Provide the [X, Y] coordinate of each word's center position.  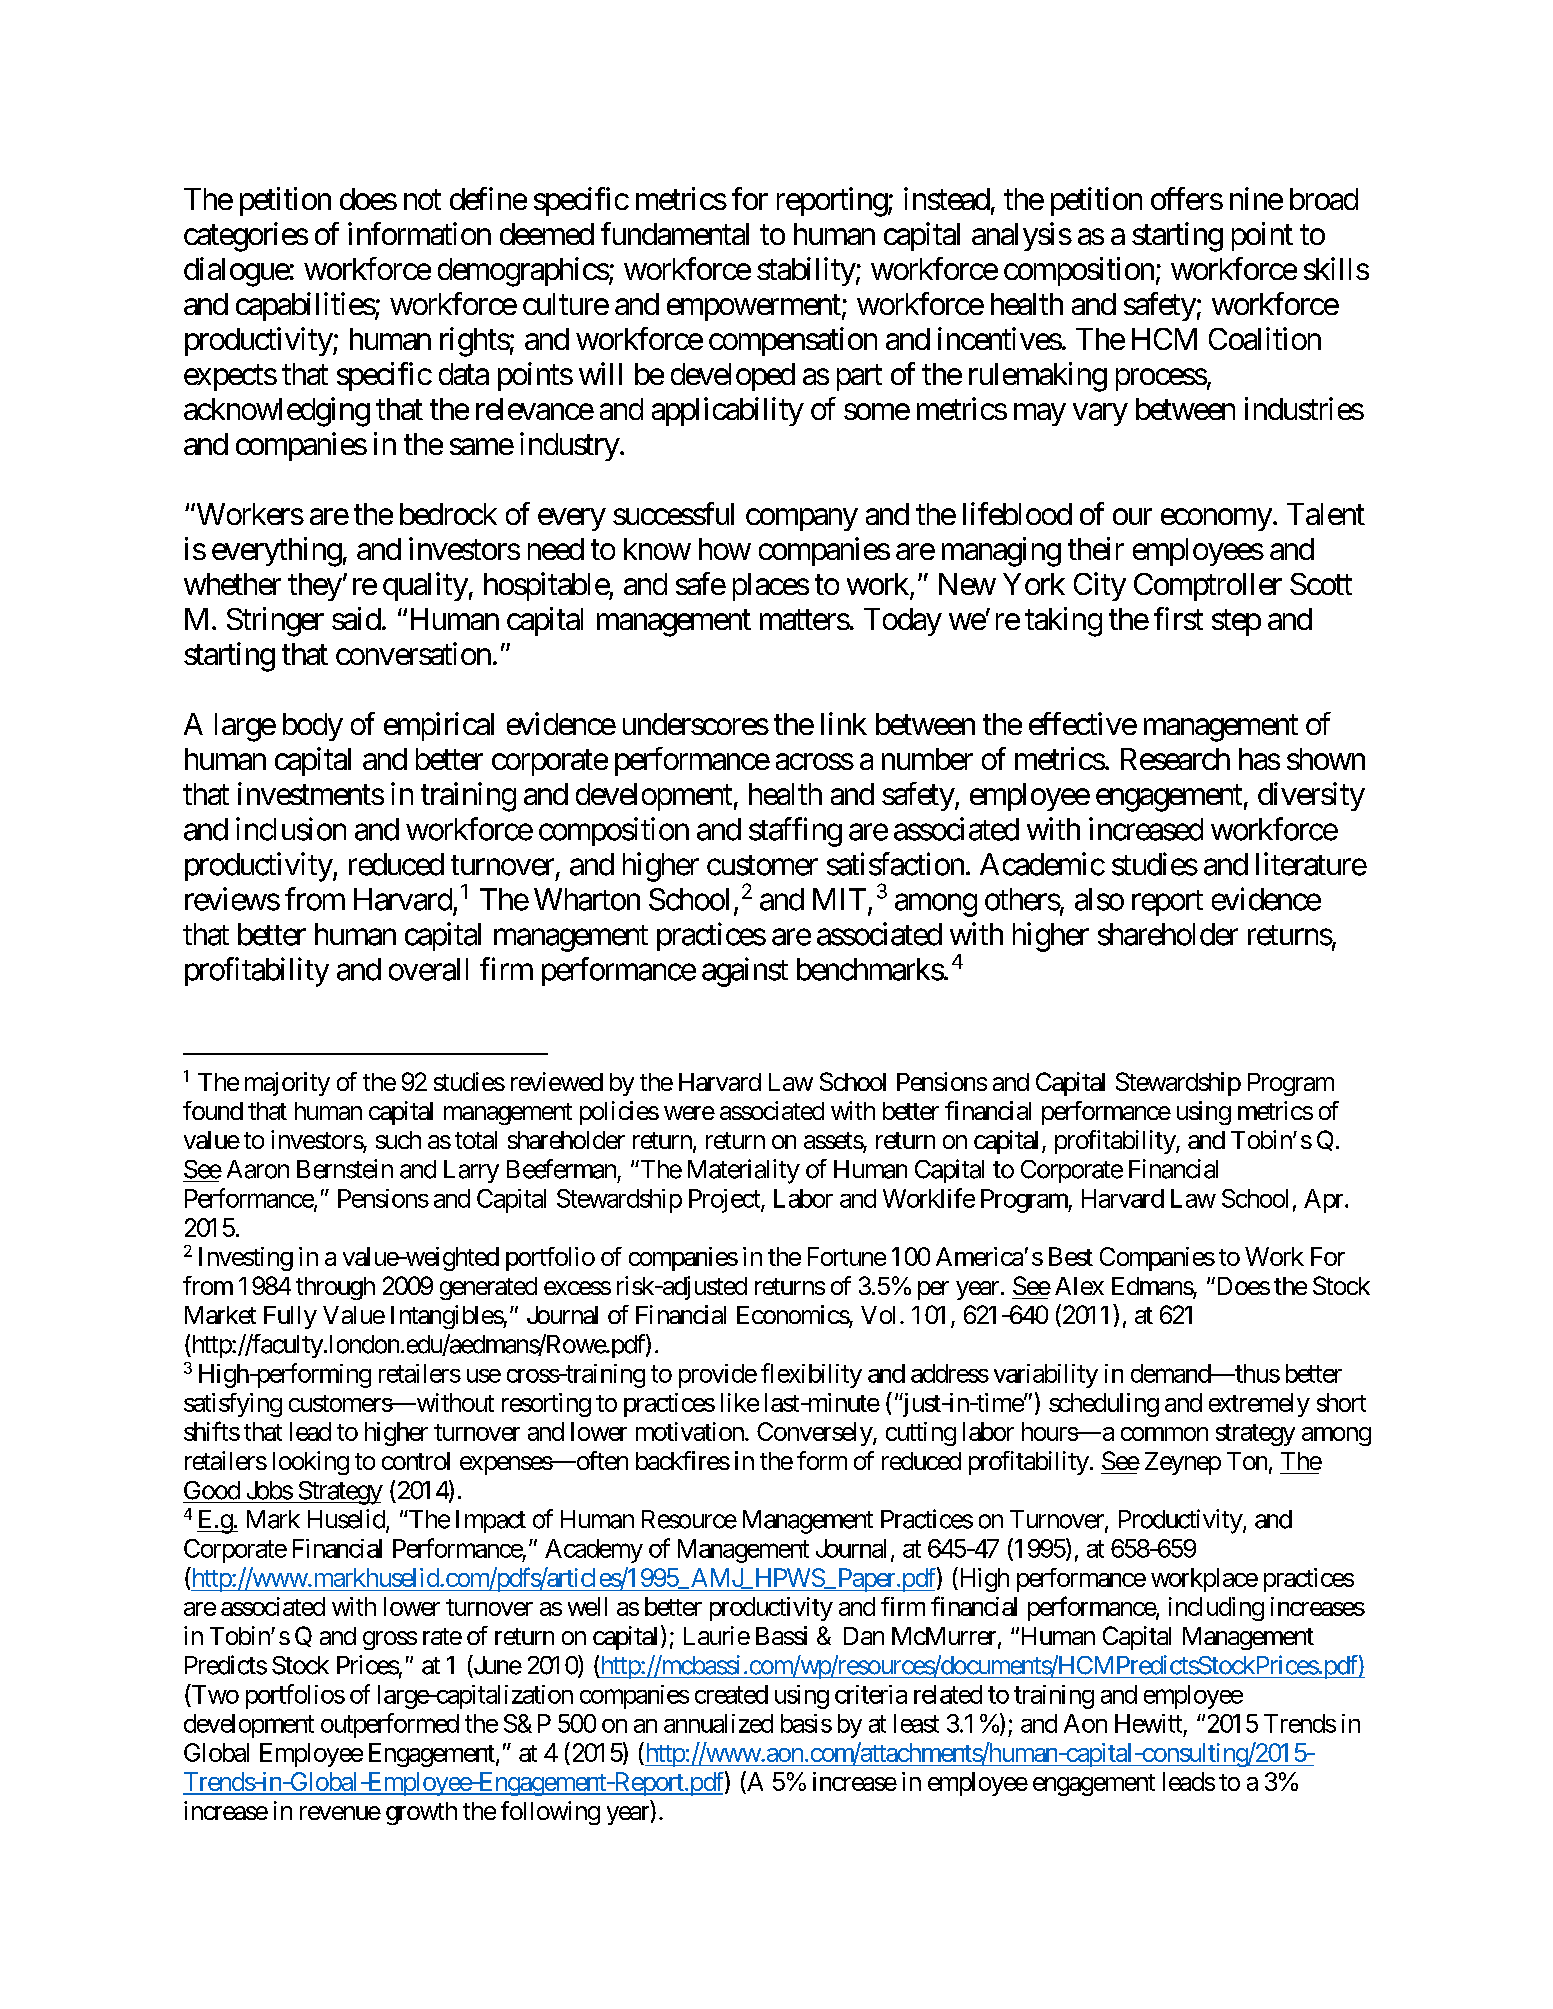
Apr [1325, 1201]
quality [425, 586]
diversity [1311, 796]
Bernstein [345, 1169]
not [422, 200]
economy [1216, 520]
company [802, 520]
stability [806, 271]
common [1164, 1434]
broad [1324, 199]
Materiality [744, 1171]
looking [311, 1463]
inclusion [291, 829]
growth [421, 1813]
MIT [839, 899]
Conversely [815, 1434]
